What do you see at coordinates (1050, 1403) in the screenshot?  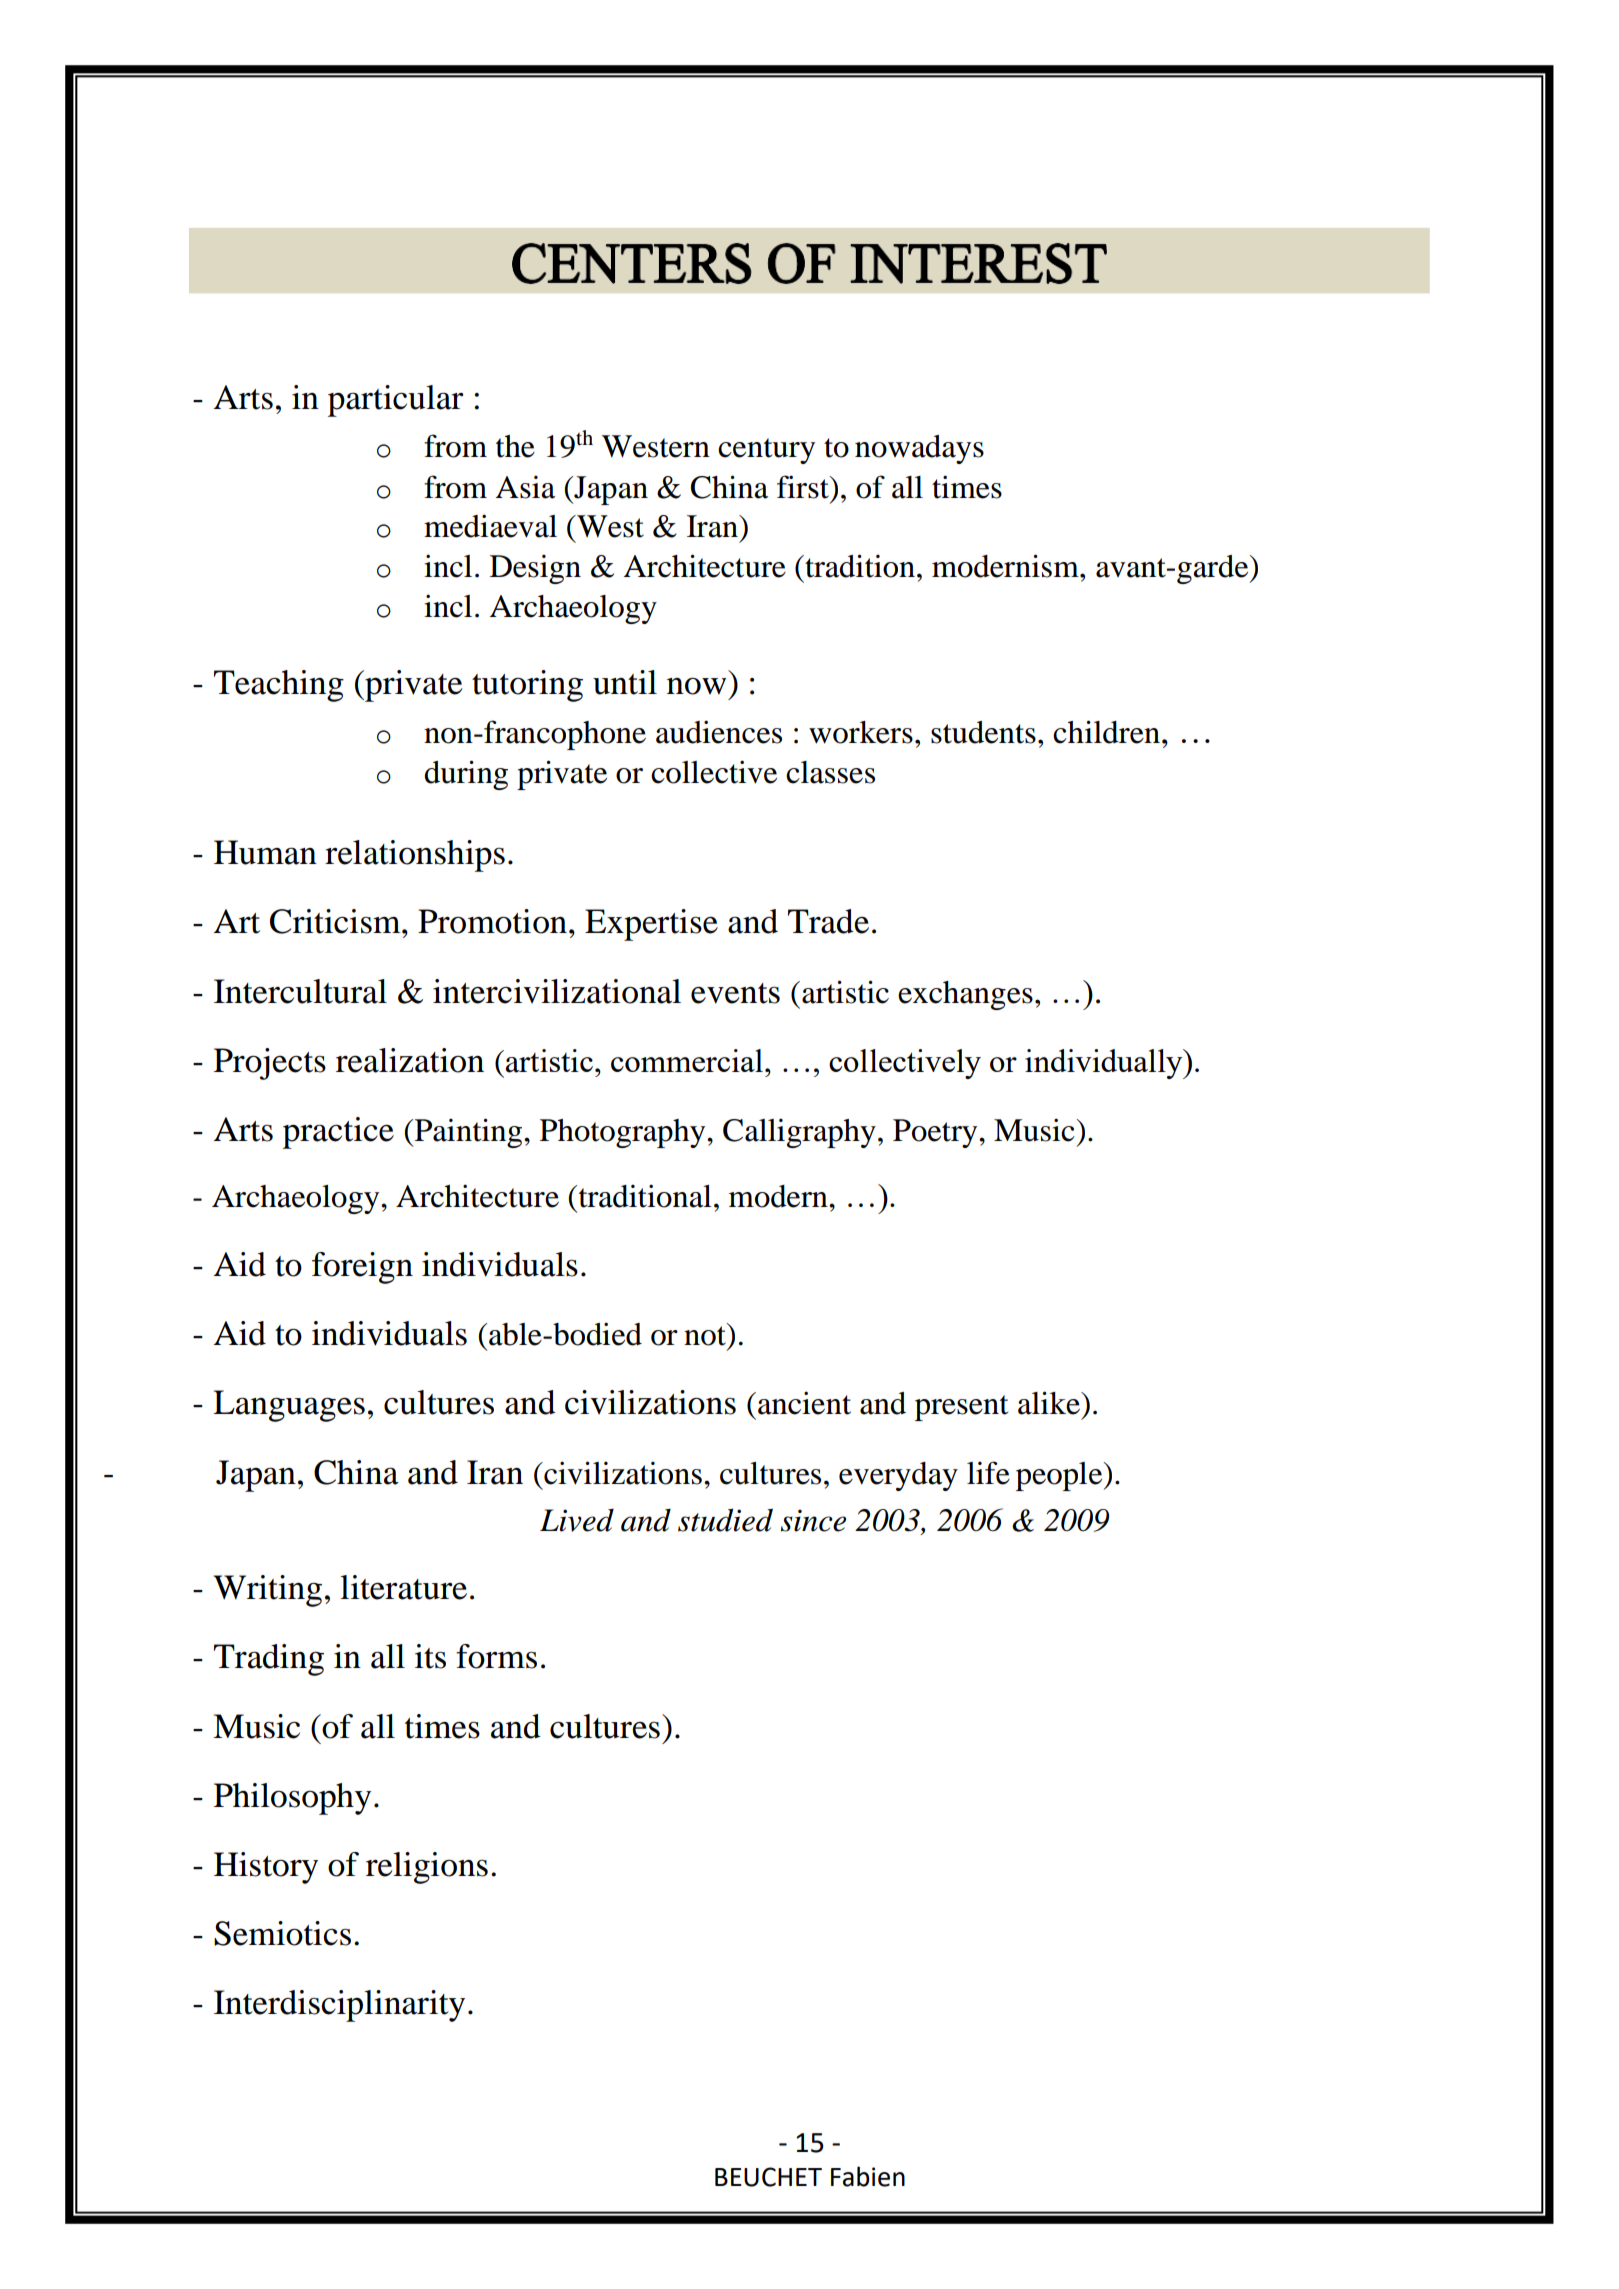 I see `alike` at bounding box center [1050, 1403].
